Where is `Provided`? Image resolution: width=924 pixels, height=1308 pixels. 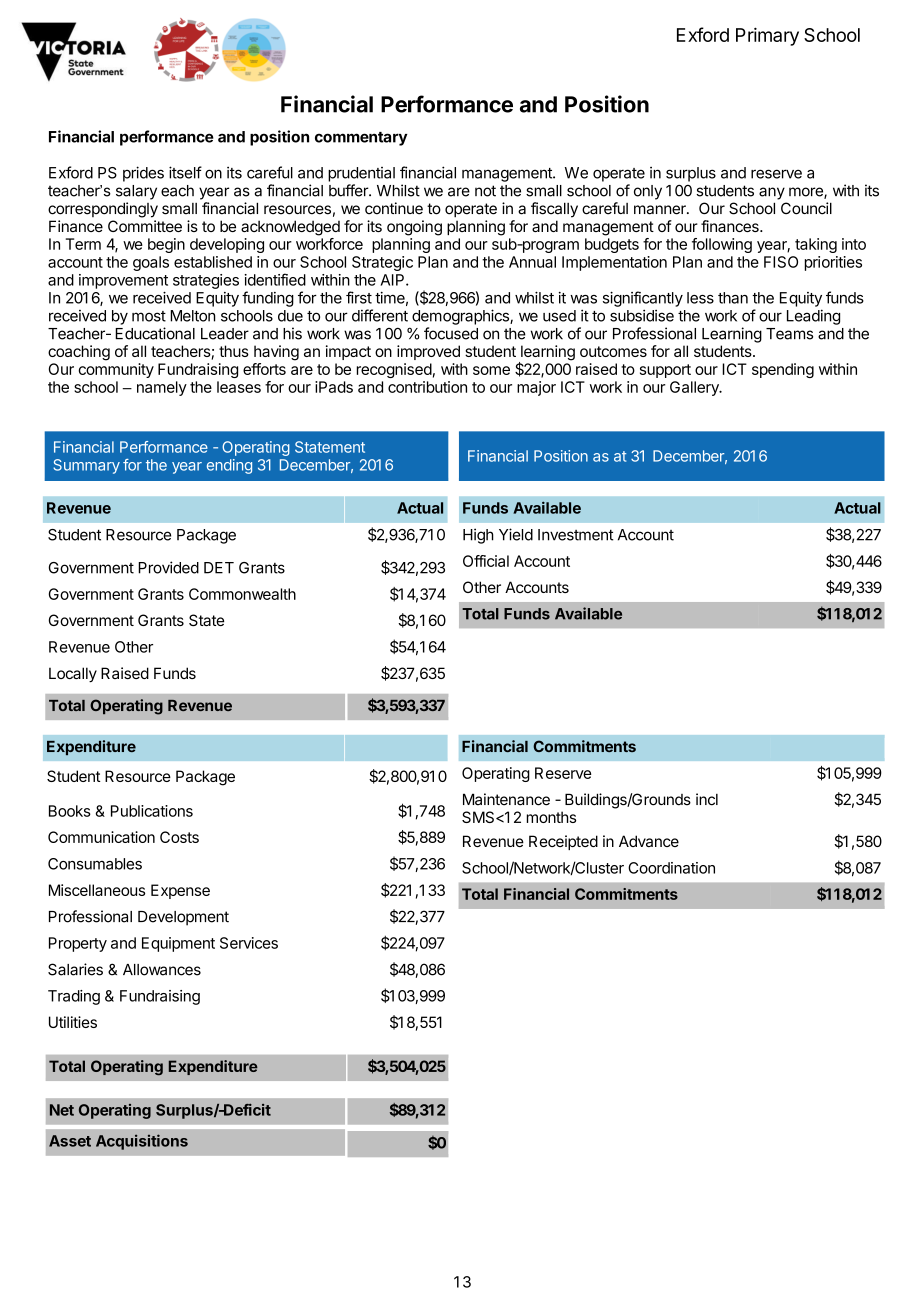
Provided is located at coordinates (168, 567).
